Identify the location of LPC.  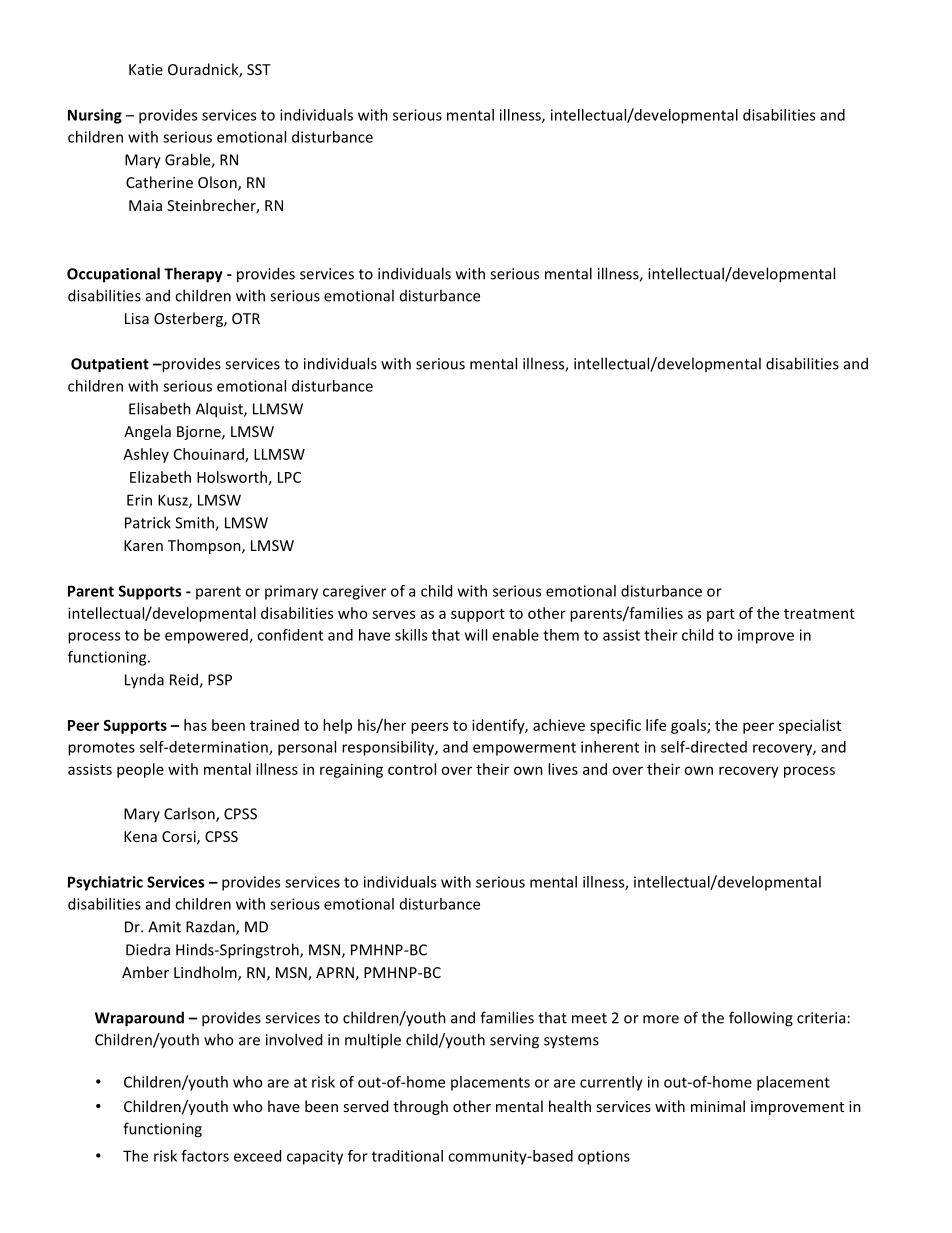
(289, 477).
